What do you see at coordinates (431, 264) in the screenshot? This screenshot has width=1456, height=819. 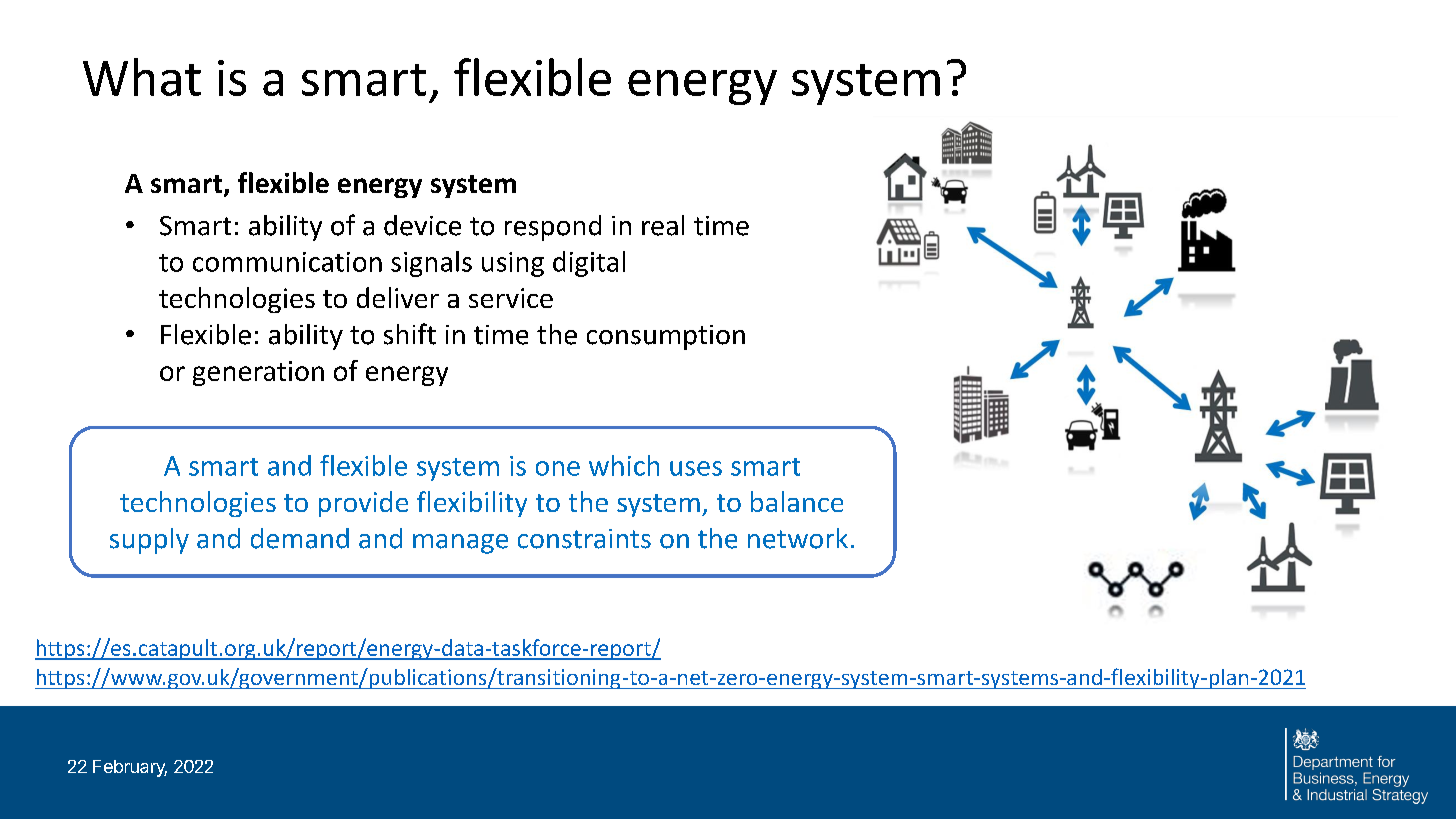 I see `signals` at bounding box center [431, 264].
